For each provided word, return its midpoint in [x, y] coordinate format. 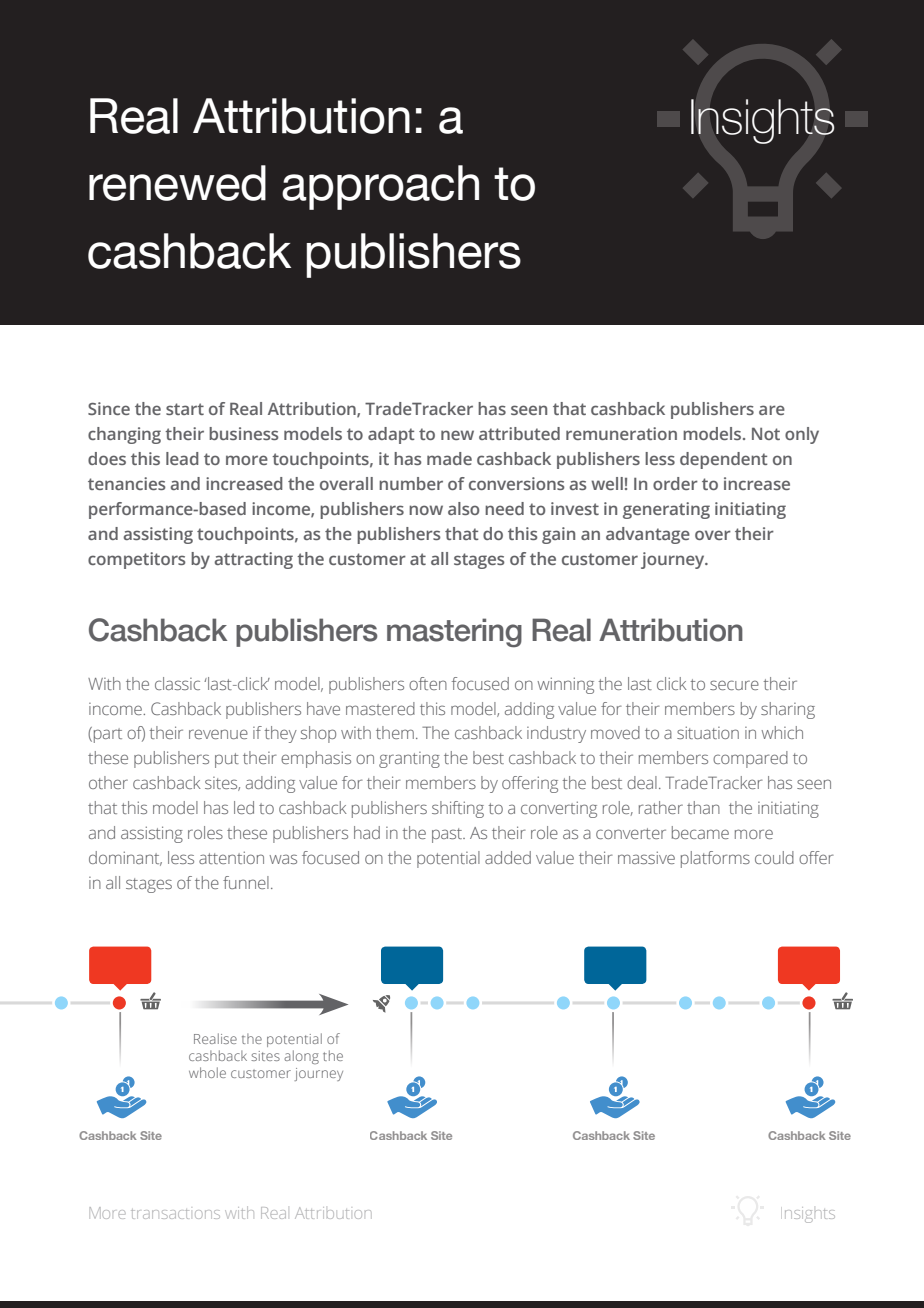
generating [666, 510]
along [301, 1057]
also [463, 508]
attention [231, 857]
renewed [177, 183]
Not [766, 433]
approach [380, 187]
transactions [175, 1214]
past [448, 835]
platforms [715, 859]
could [774, 857]
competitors [137, 560]
